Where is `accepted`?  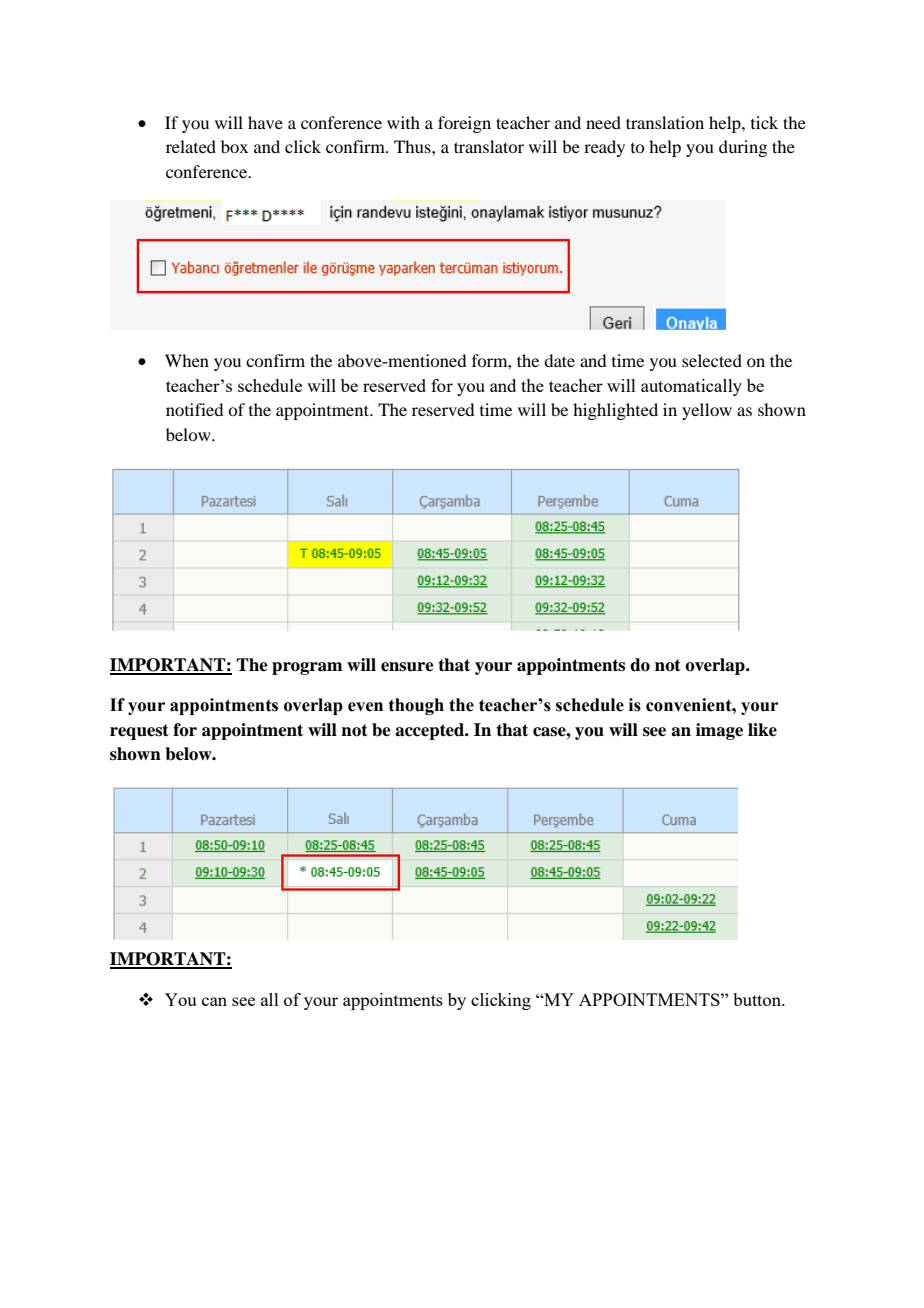
accepted is located at coordinates (431, 731).
